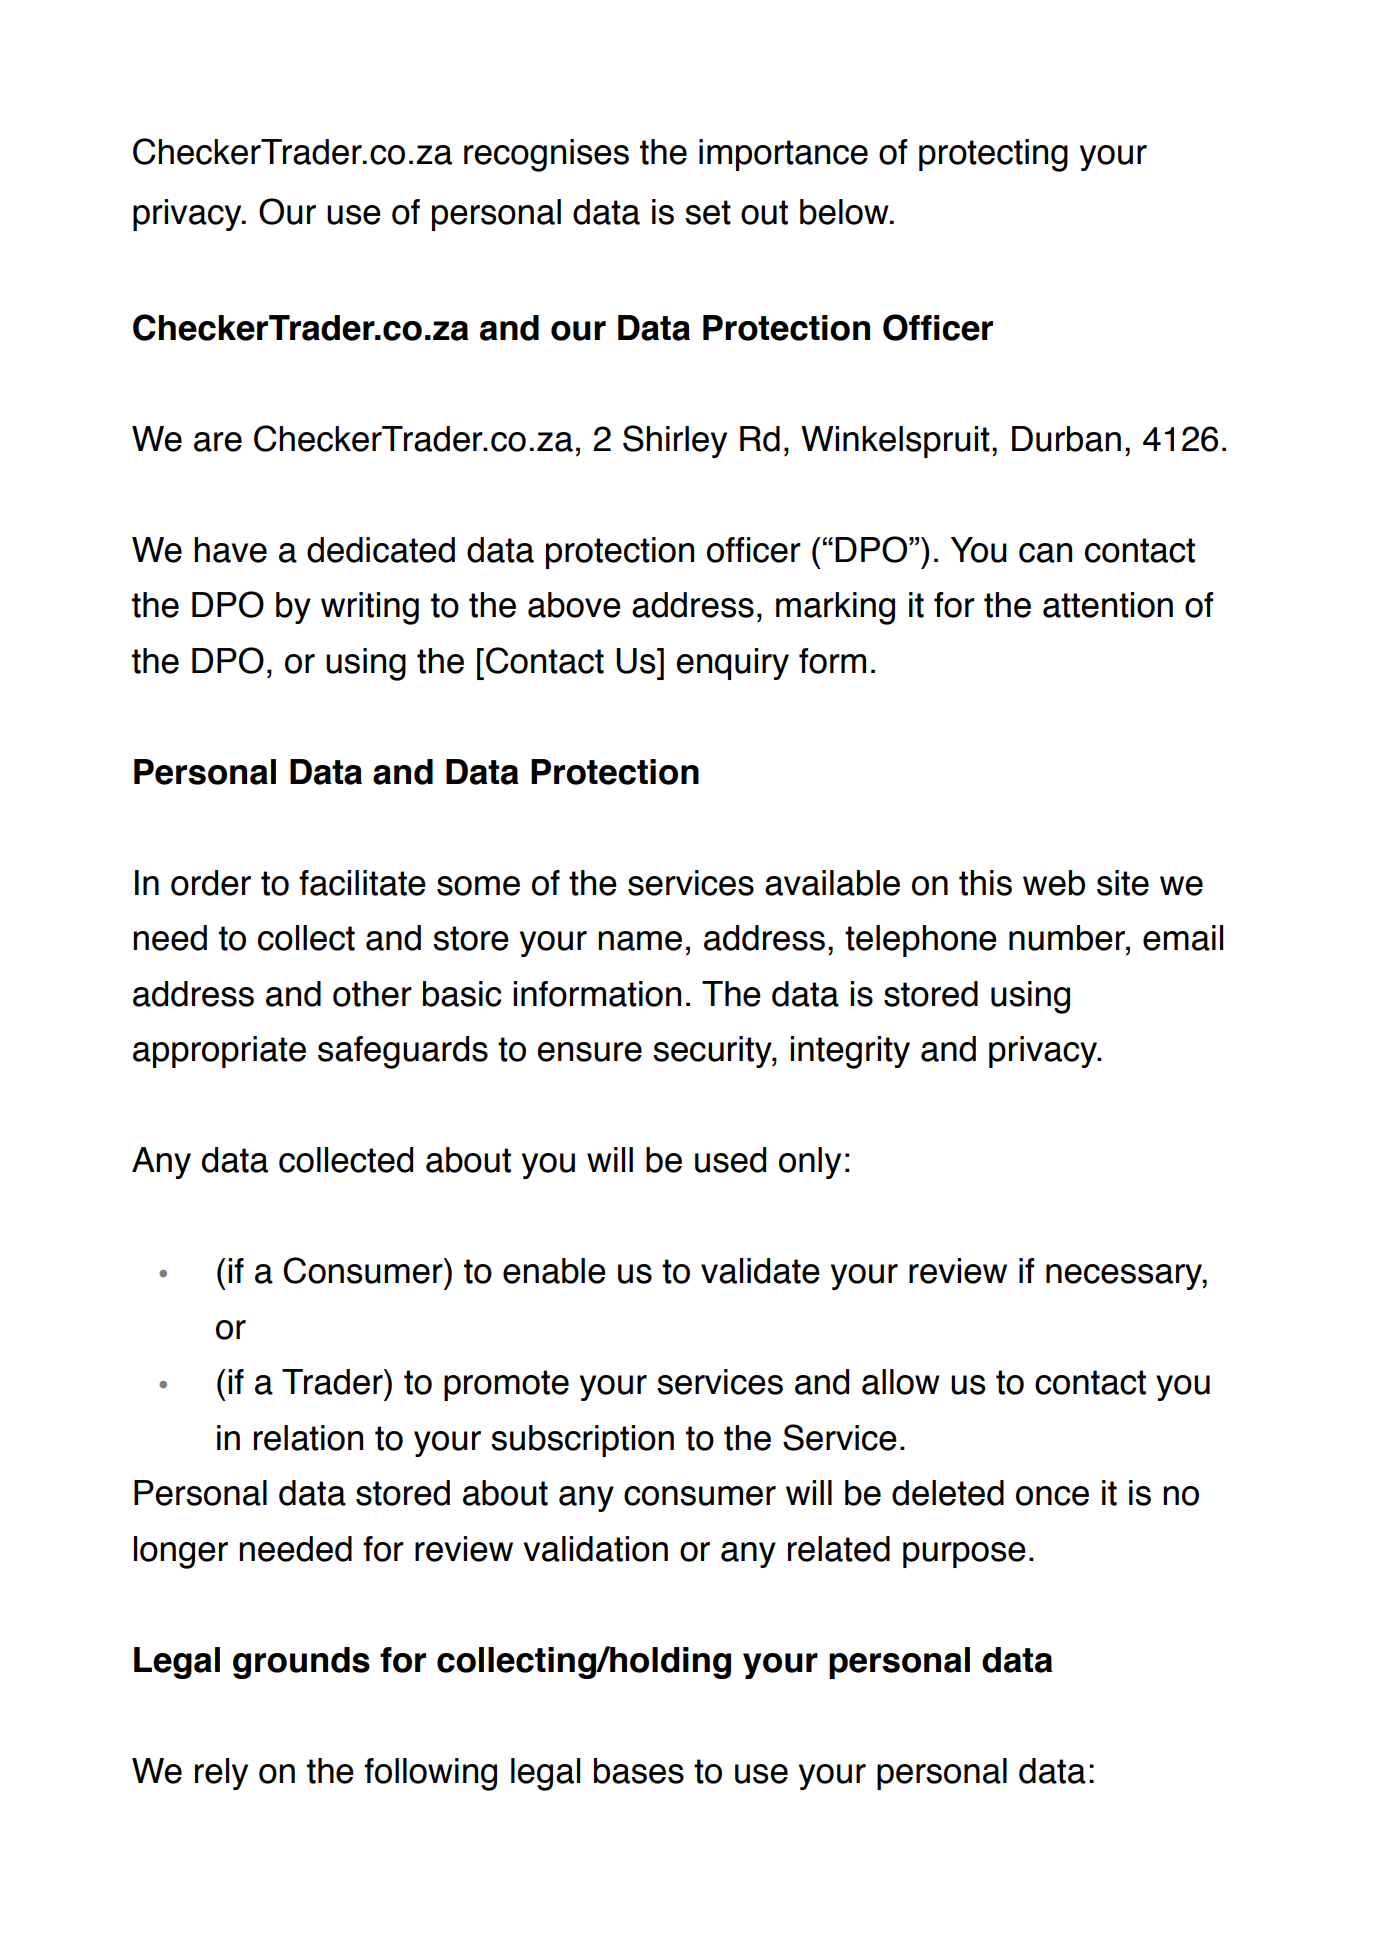 This image has width=1377, height=1947. I want to click on set, so click(708, 212).
